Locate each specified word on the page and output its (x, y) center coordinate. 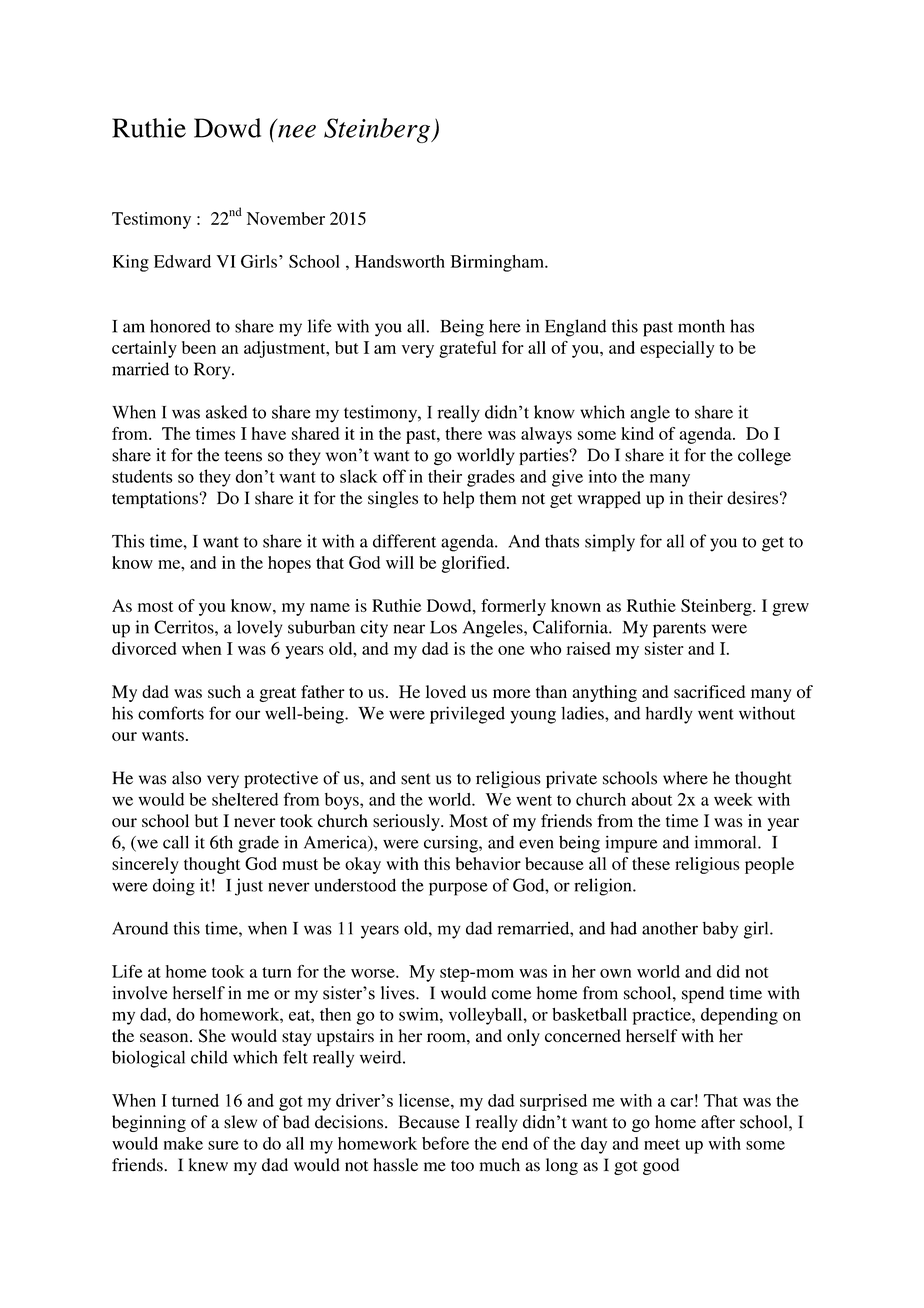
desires (752, 498)
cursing (452, 844)
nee (297, 131)
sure (223, 1145)
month (701, 326)
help (458, 499)
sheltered (245, 799)
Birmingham (498, 263)
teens (243, 456)
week (733, 799)
